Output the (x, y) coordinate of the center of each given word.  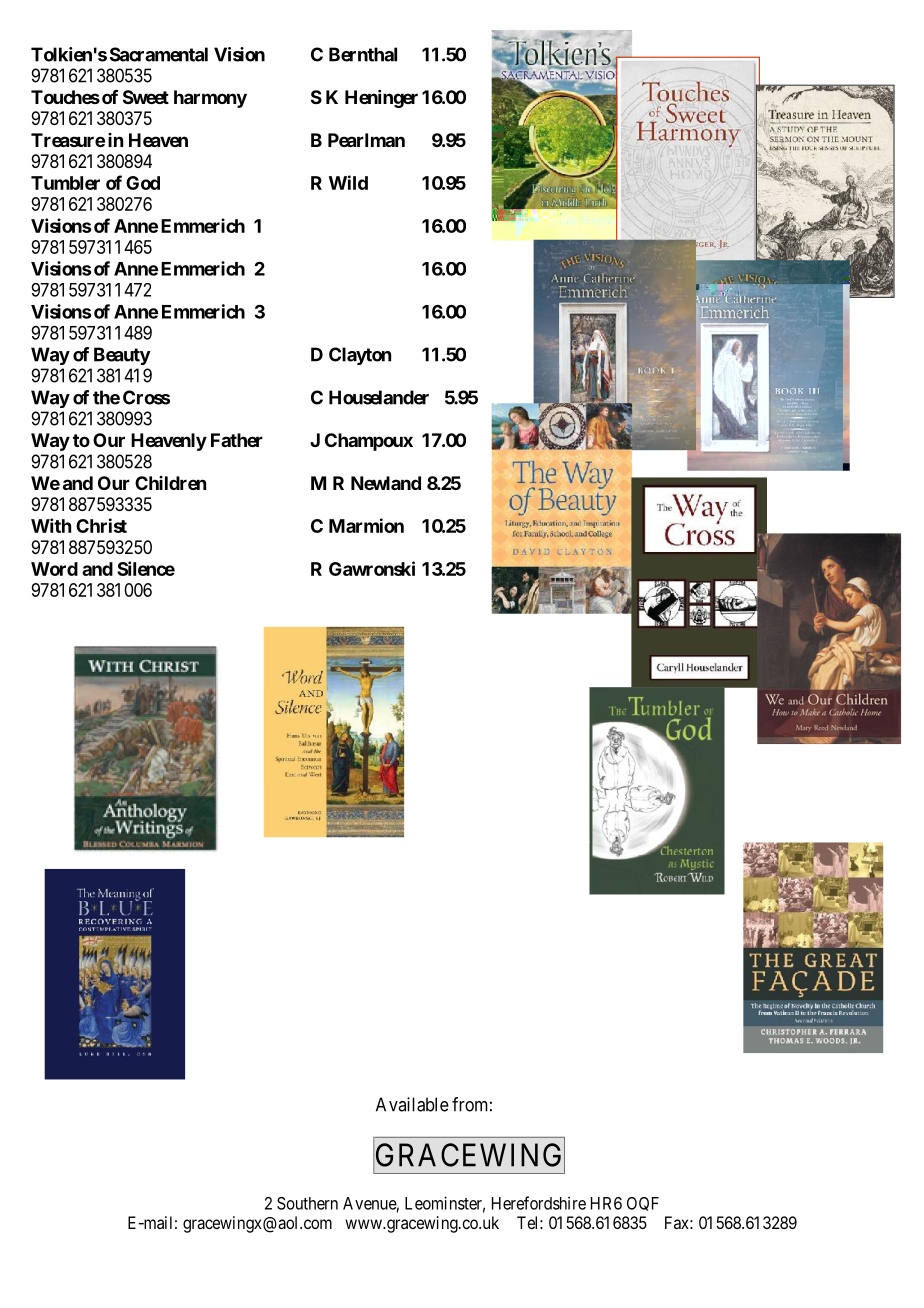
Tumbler (65, 183)
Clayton (360, 356)
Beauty (122, 356)
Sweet (146, 97)
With (51, 525)
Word (54, 569)
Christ (101, 525)
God (143, 183)
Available (412, 1104)
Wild (348, 182)
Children (170, 483)
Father (237, 440)
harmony (210, 99)
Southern (307, 1203)
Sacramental (159, 54)
